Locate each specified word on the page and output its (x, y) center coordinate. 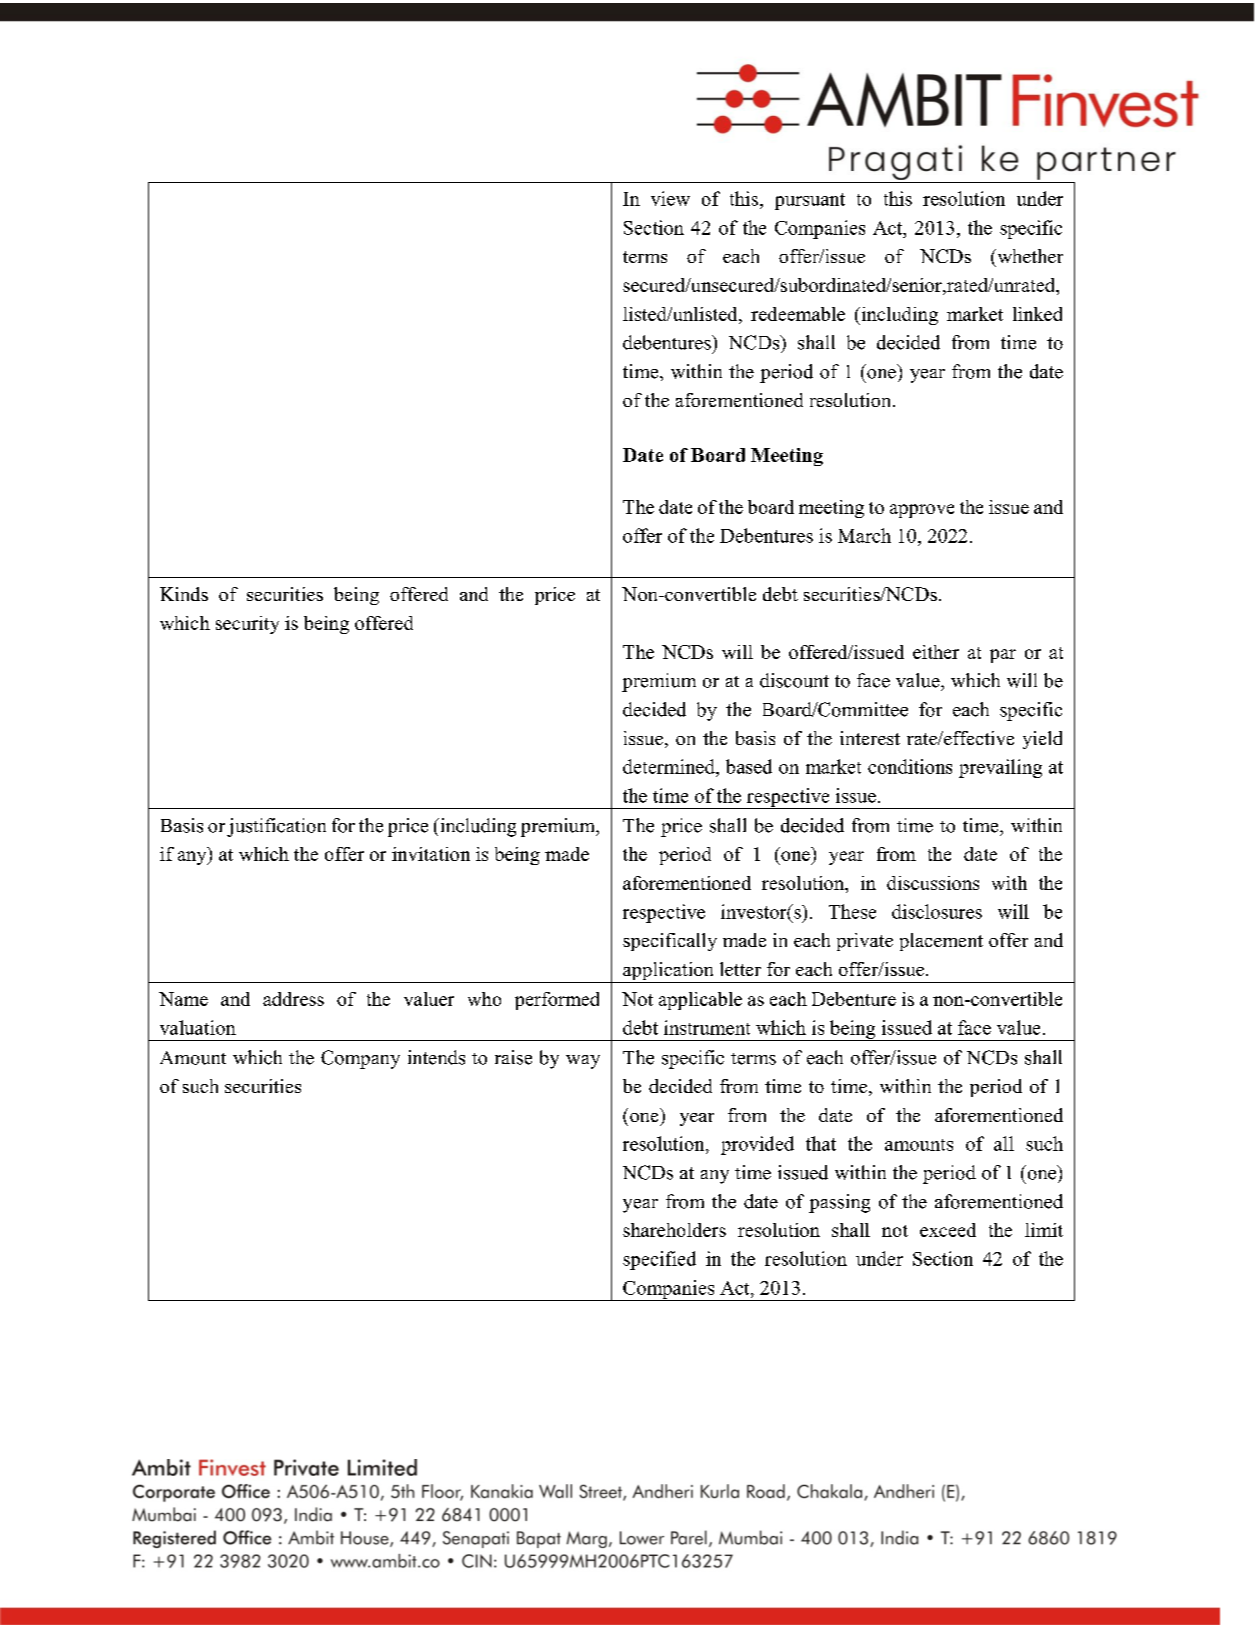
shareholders (674, 1230)
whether (1029, 256)
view (670, 198)
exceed (948, 1230)
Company (360, 1059)
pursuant (810, 201)
